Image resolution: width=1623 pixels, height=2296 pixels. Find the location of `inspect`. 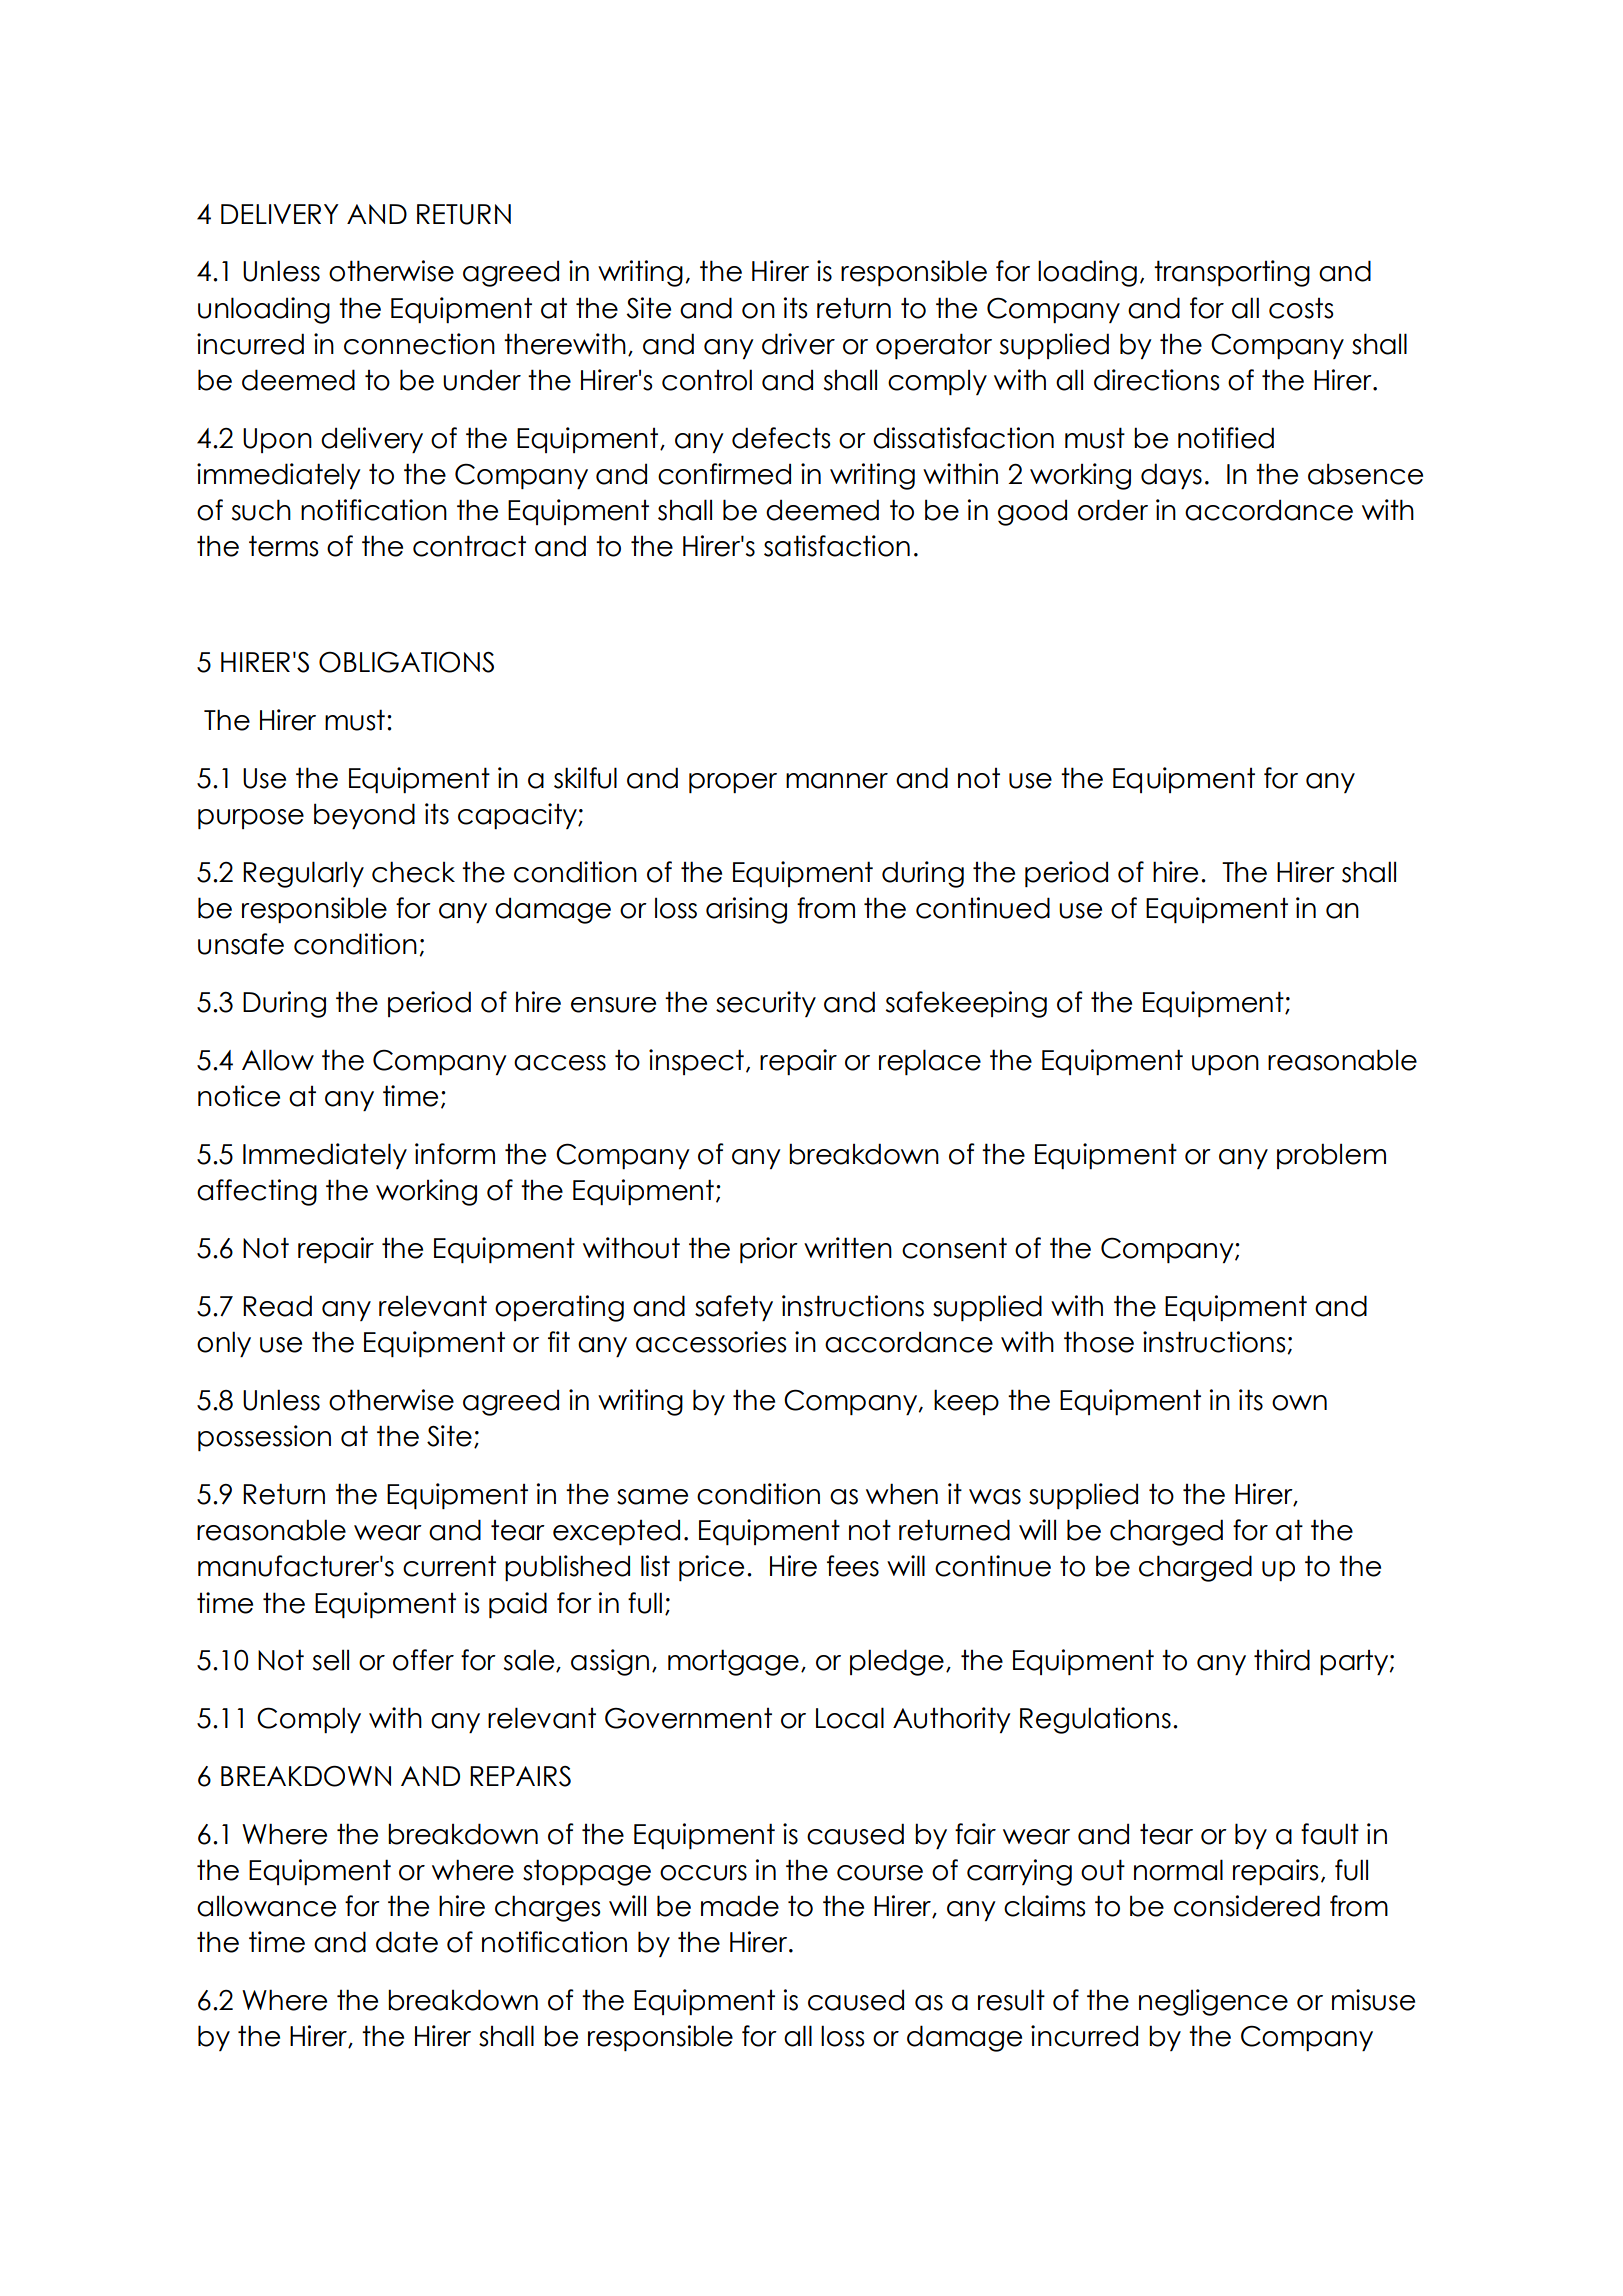

inspect is located at coordinates (696, 1062).
